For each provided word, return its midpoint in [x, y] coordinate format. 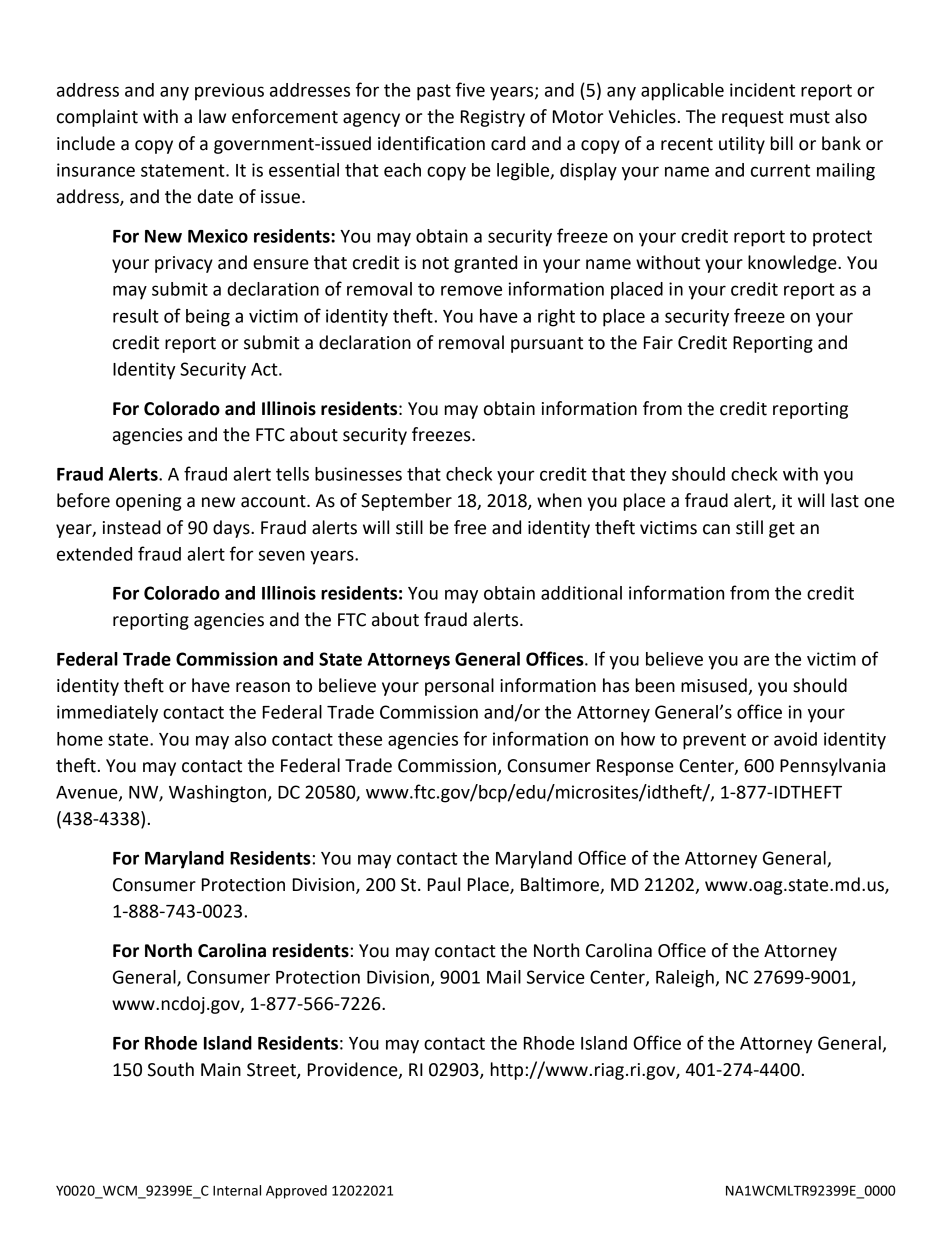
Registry [493, 118]
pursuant [547, 345]
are [756, 660]
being [208, 318]
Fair [658, 343]
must [810, 117]
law [212, 116]
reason [263, 687]
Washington [217, 794]
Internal [237, 1190]
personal [459, 687]
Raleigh [685, 979]
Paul [444, 884]
